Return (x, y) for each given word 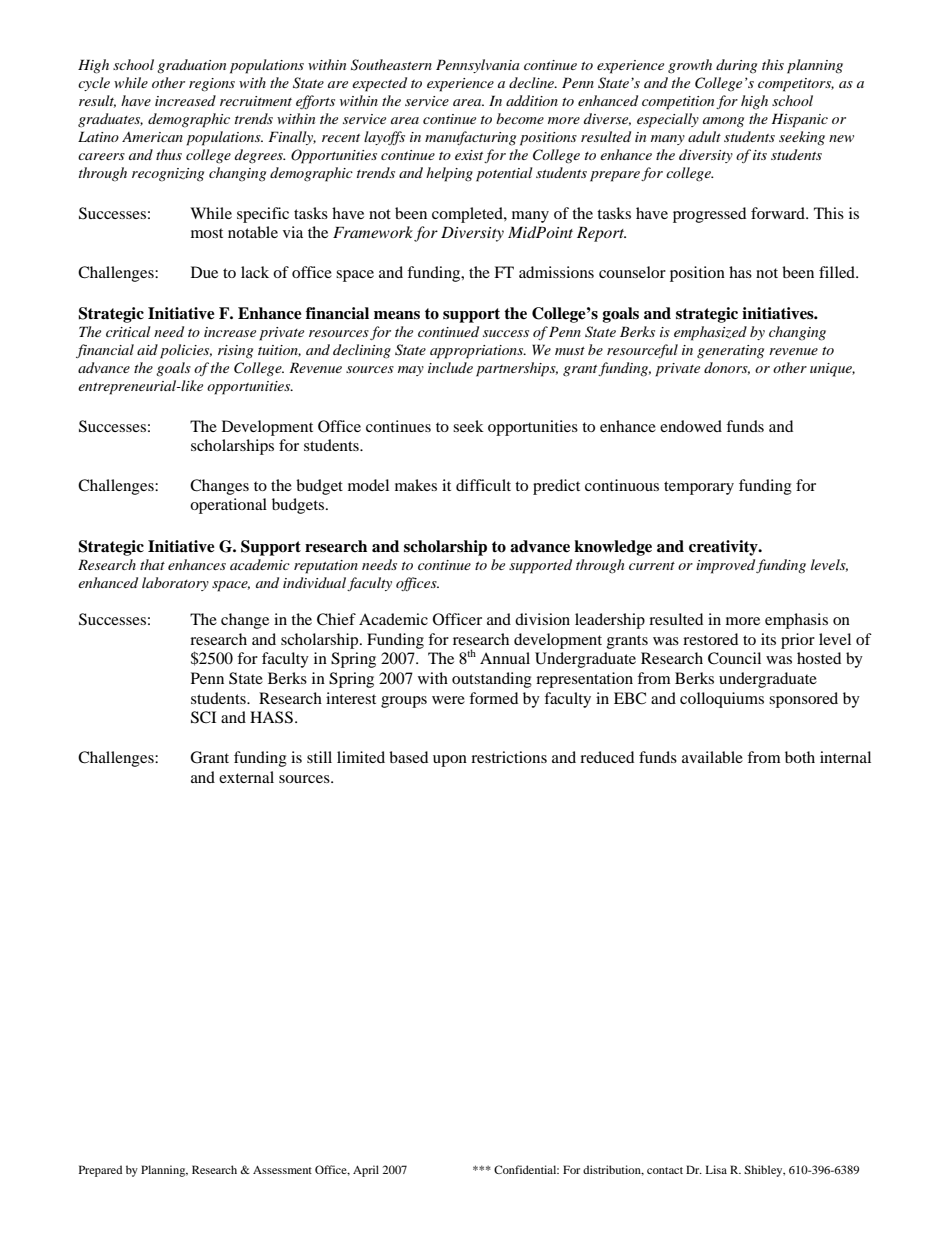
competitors (796, 85)
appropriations (478, 352)
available (712, 757)
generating (730, 352)
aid (147, 349)
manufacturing (470, 138)
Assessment (282, 1170)
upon (450, 761)
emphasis (796, 621)
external (246, 777)
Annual (505, 658)
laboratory (175, 584)
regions (212, 85)
